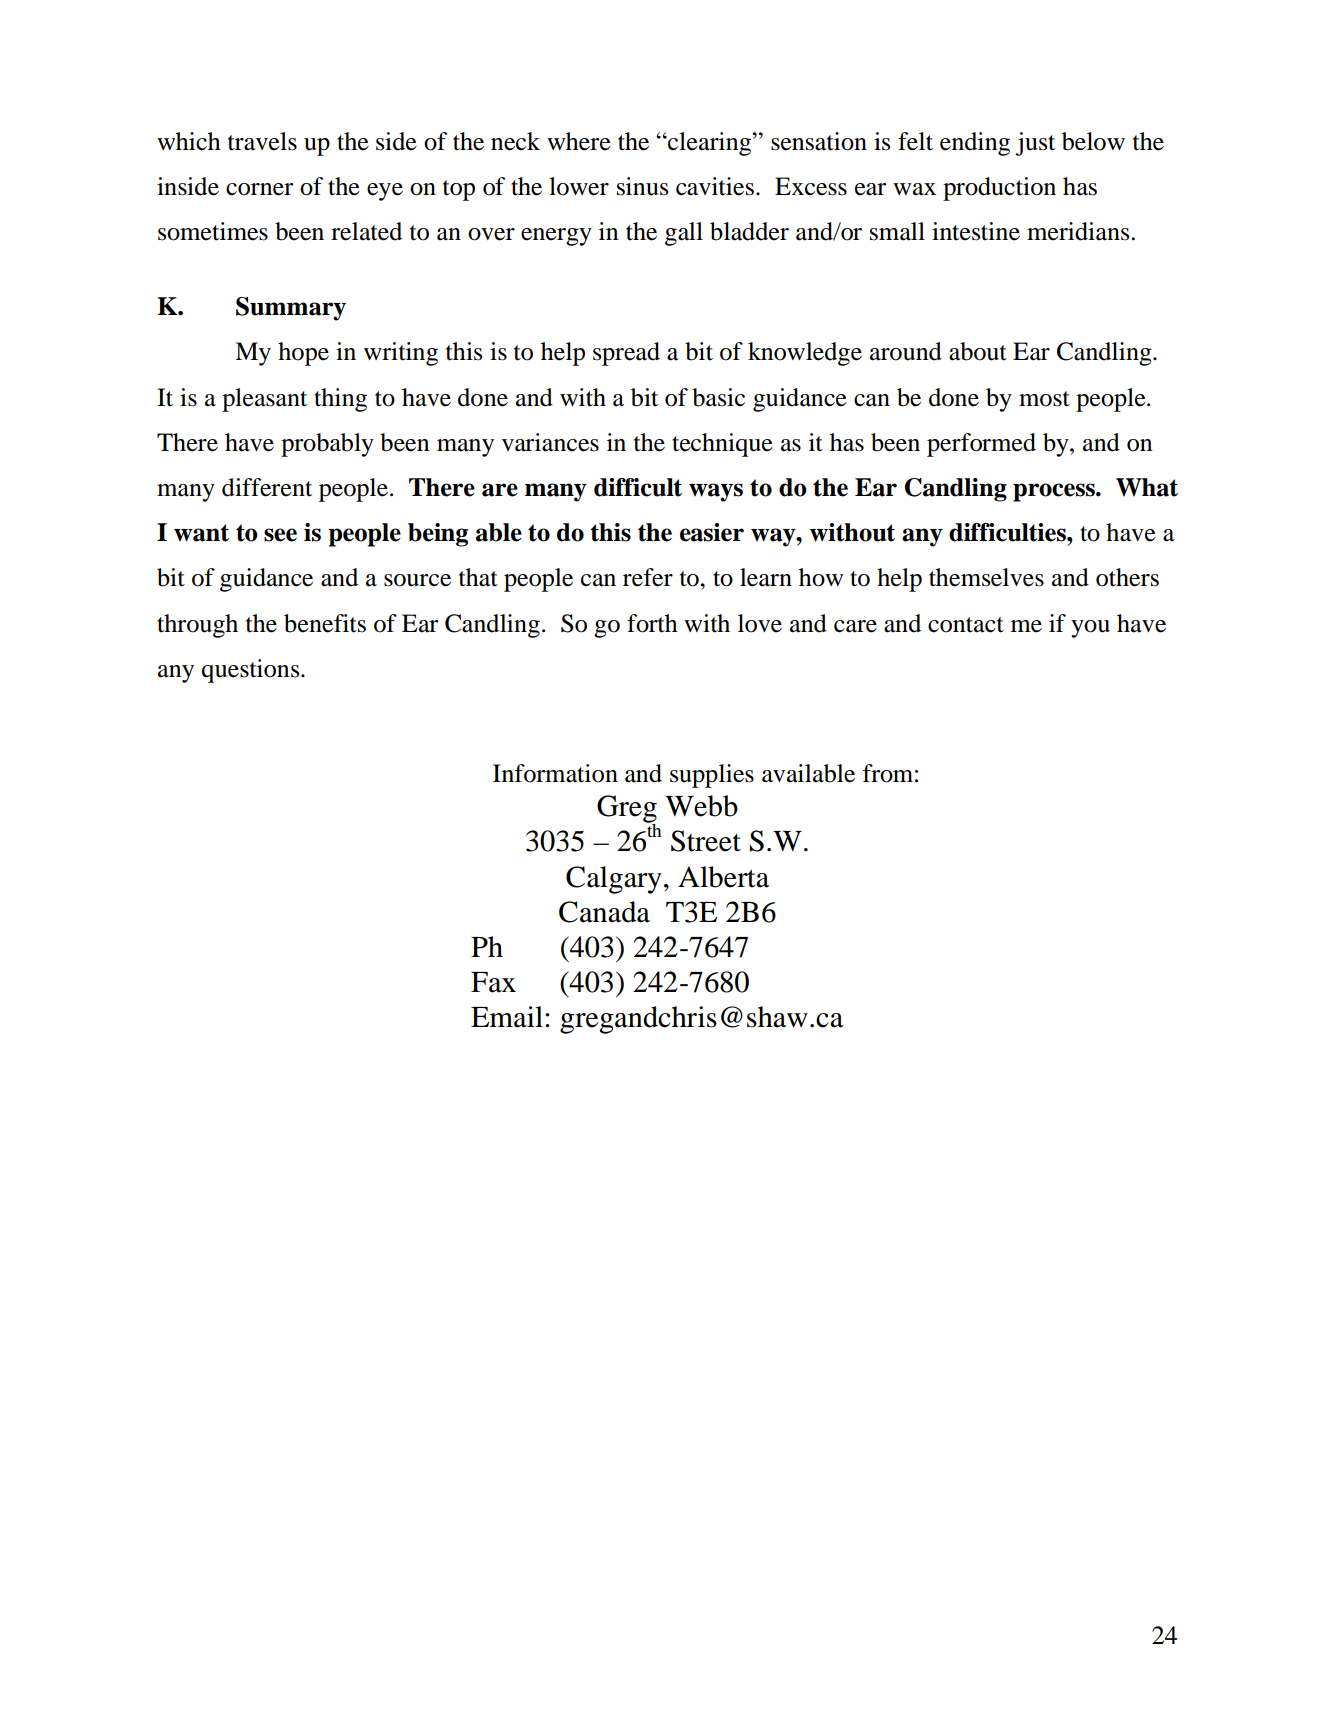  I want to click on corner, so click(259, 189).
